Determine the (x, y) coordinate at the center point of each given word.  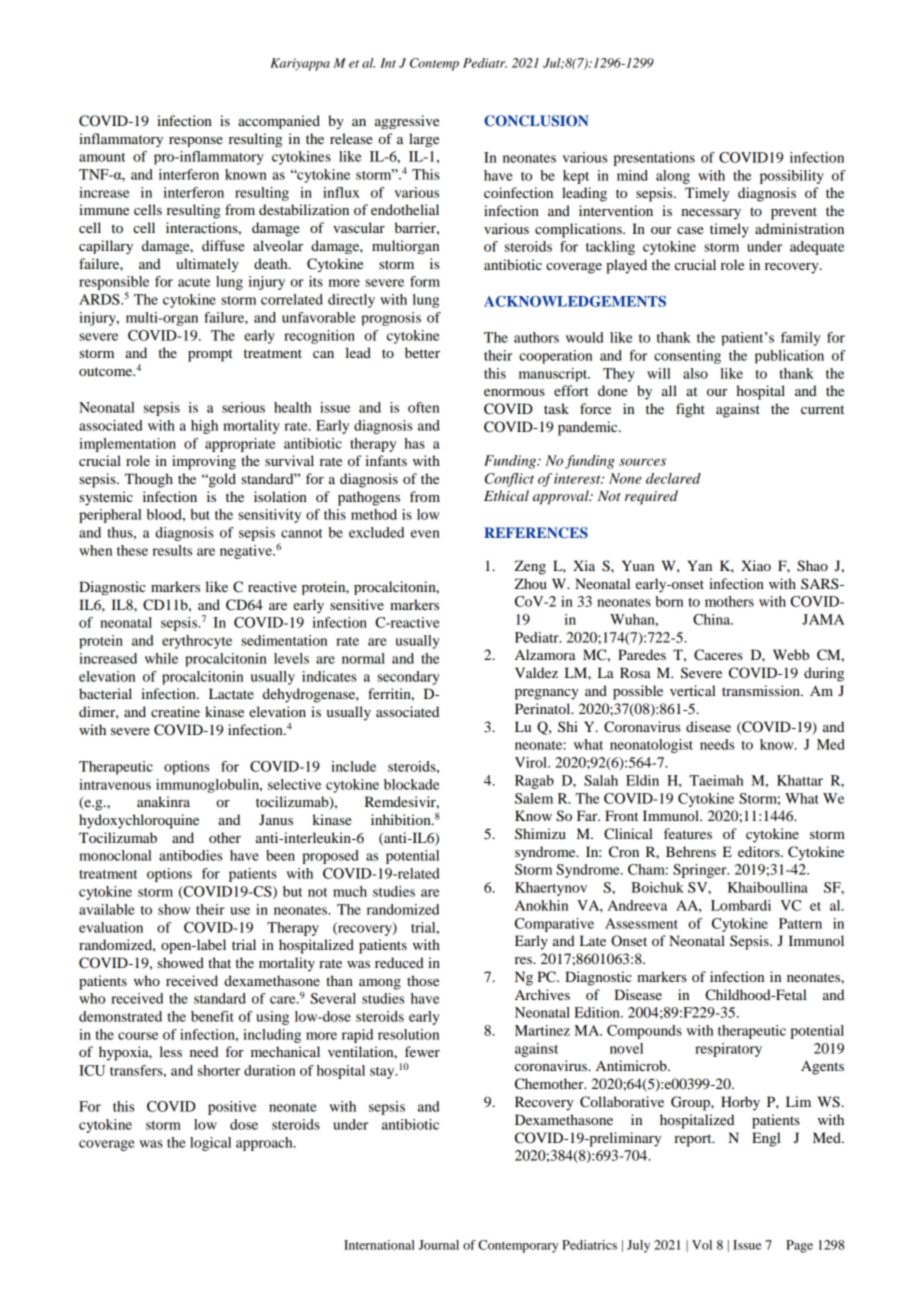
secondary (408, 678)
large (424, 140)
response (196, 142)
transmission (762, 690)
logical (210, 1144)
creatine (175, 711)
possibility (792, 177)
